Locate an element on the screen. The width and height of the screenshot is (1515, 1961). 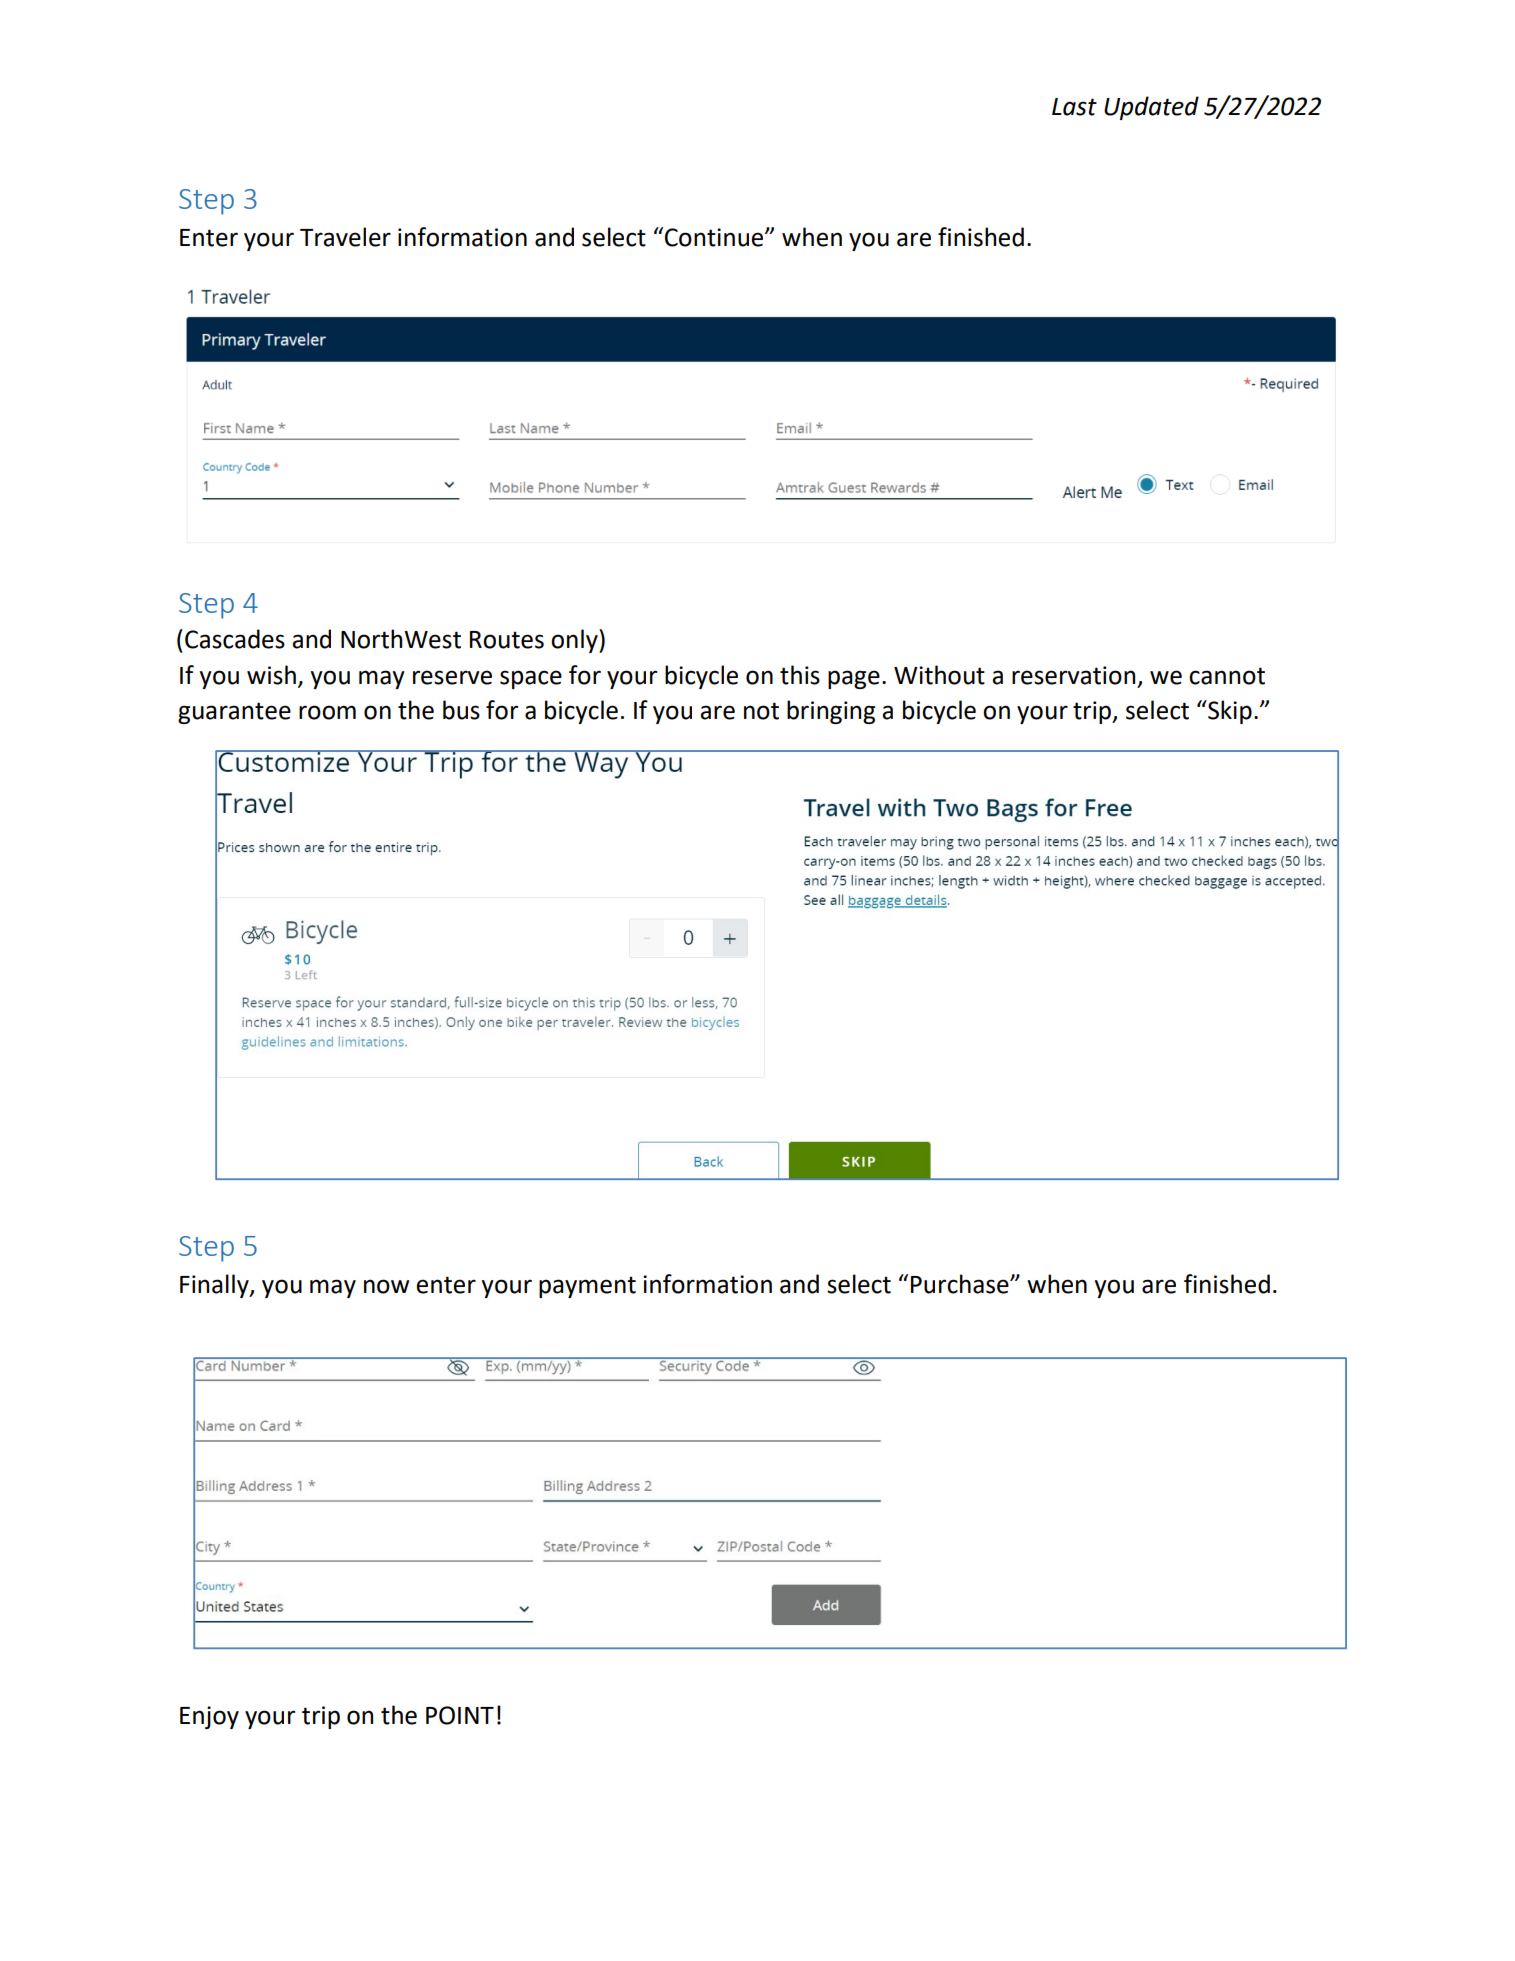
Skip is located at coordinates (1229, 712).
